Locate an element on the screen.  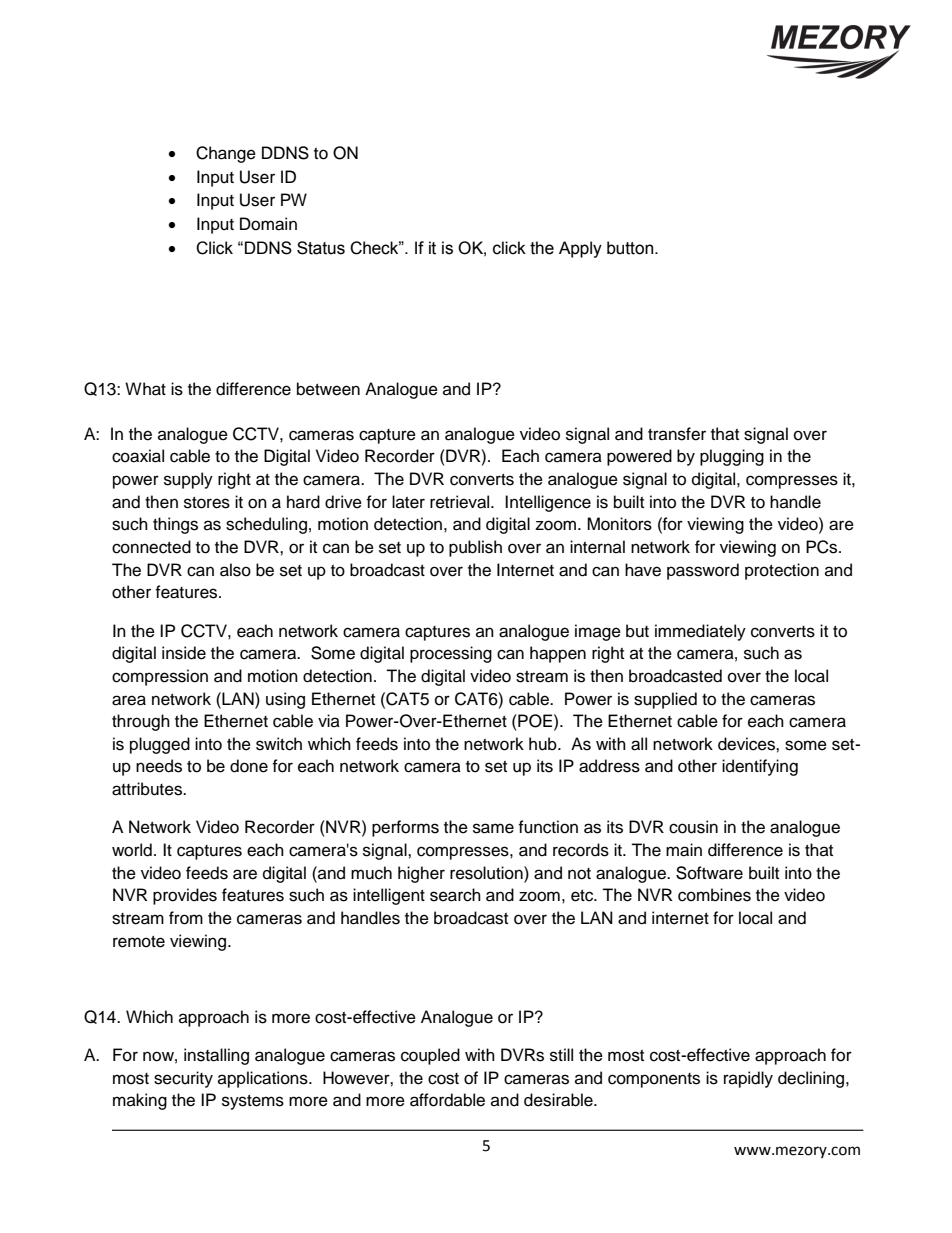
plugging is located at coordinates (732, 457).
